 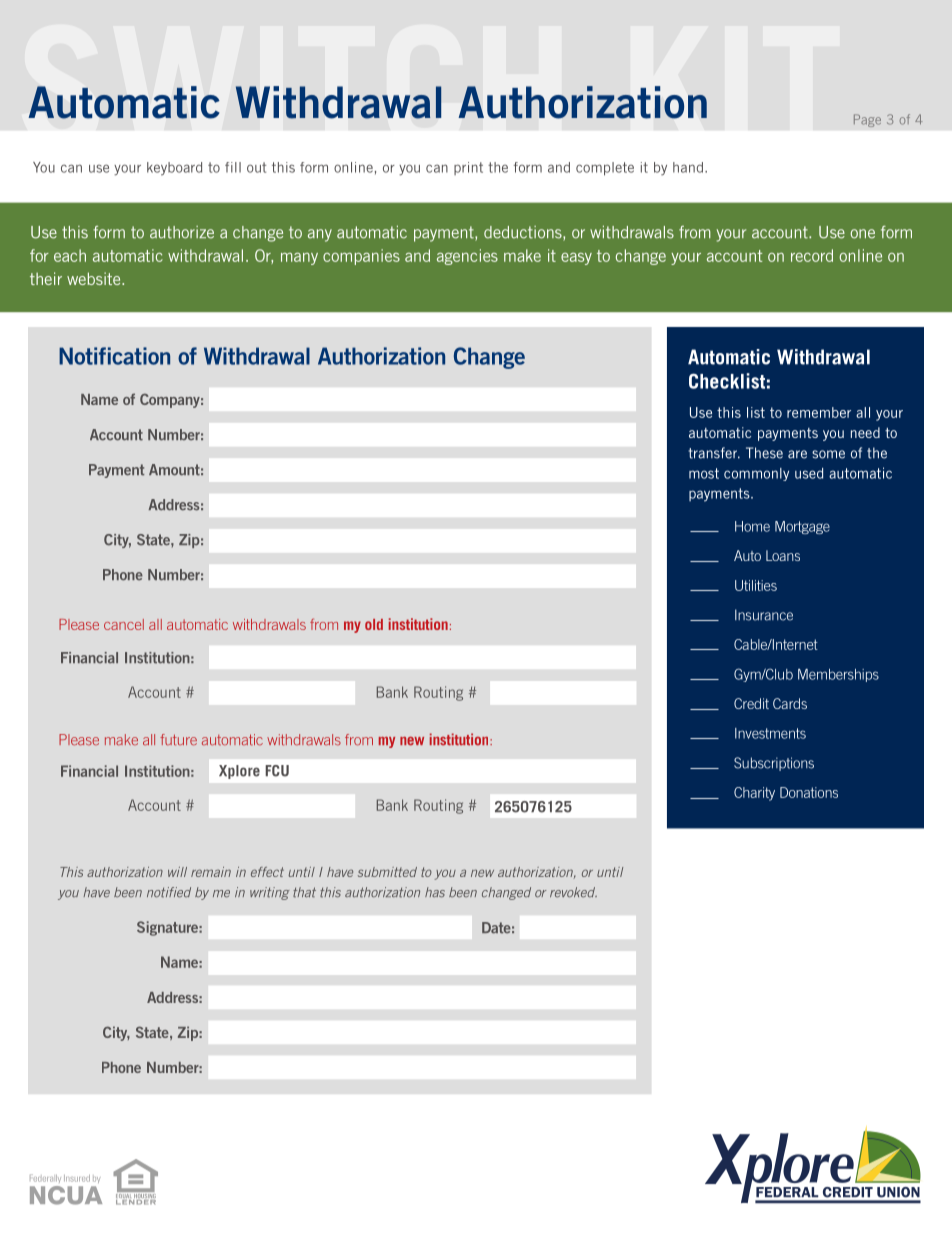 I want to click on hand, so click(x=688, y=167).
